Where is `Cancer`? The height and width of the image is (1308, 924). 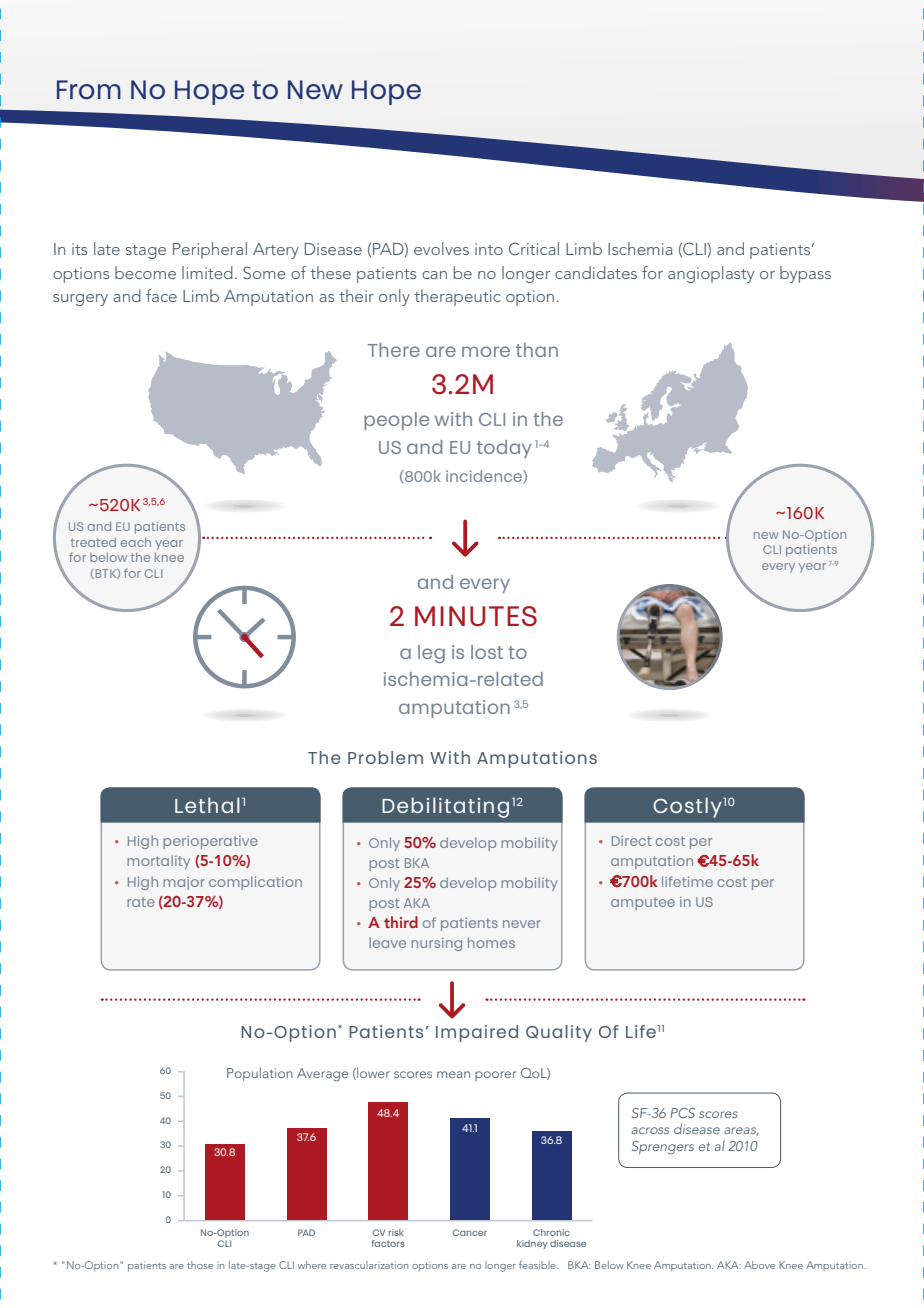
Cancer is located at coordinates (470, 1232).
